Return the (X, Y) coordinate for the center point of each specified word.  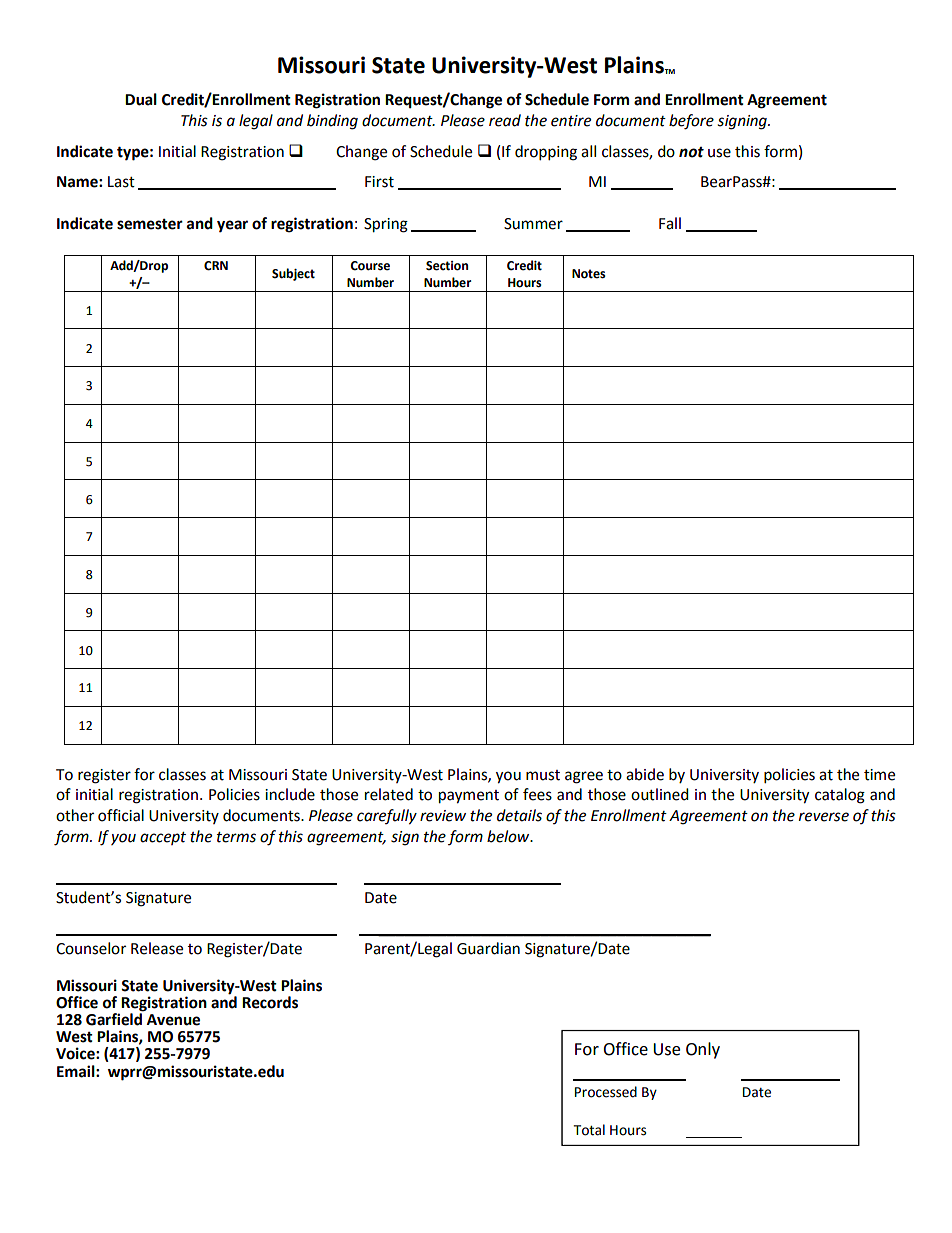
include (290, 794)
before (691, 122)
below (509, 836)
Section (447, 266)
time (879, 775)
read (505, 120)
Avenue (173, 1020)
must (543, 775)
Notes (589, 274)
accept (163, 838)
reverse (824, 817)
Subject (293, 274)
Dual (141, 99)
